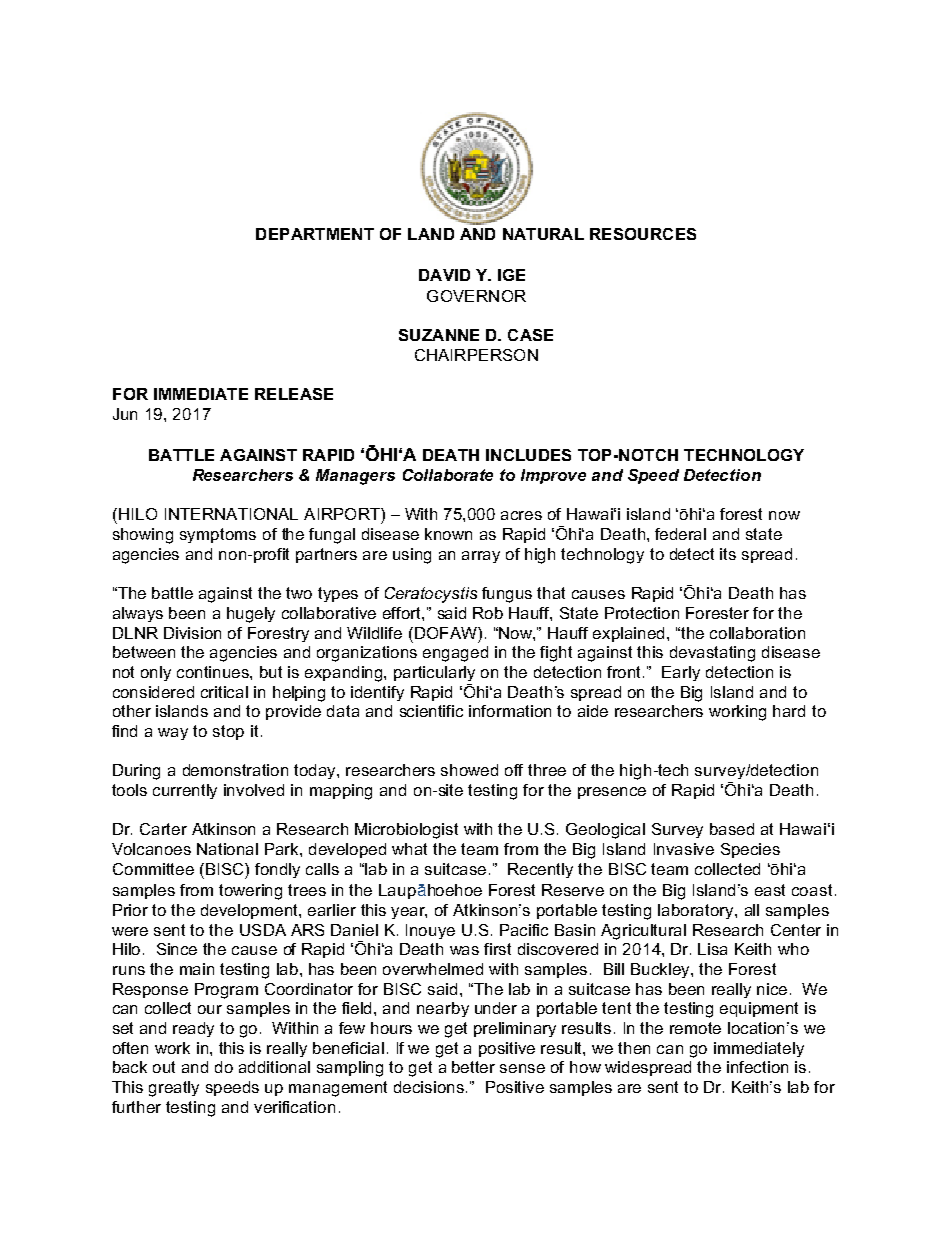  What do you see at coordinates (315, 234) in the page?
I see `DEPARTMENT` at bounding box center [315, 234].
